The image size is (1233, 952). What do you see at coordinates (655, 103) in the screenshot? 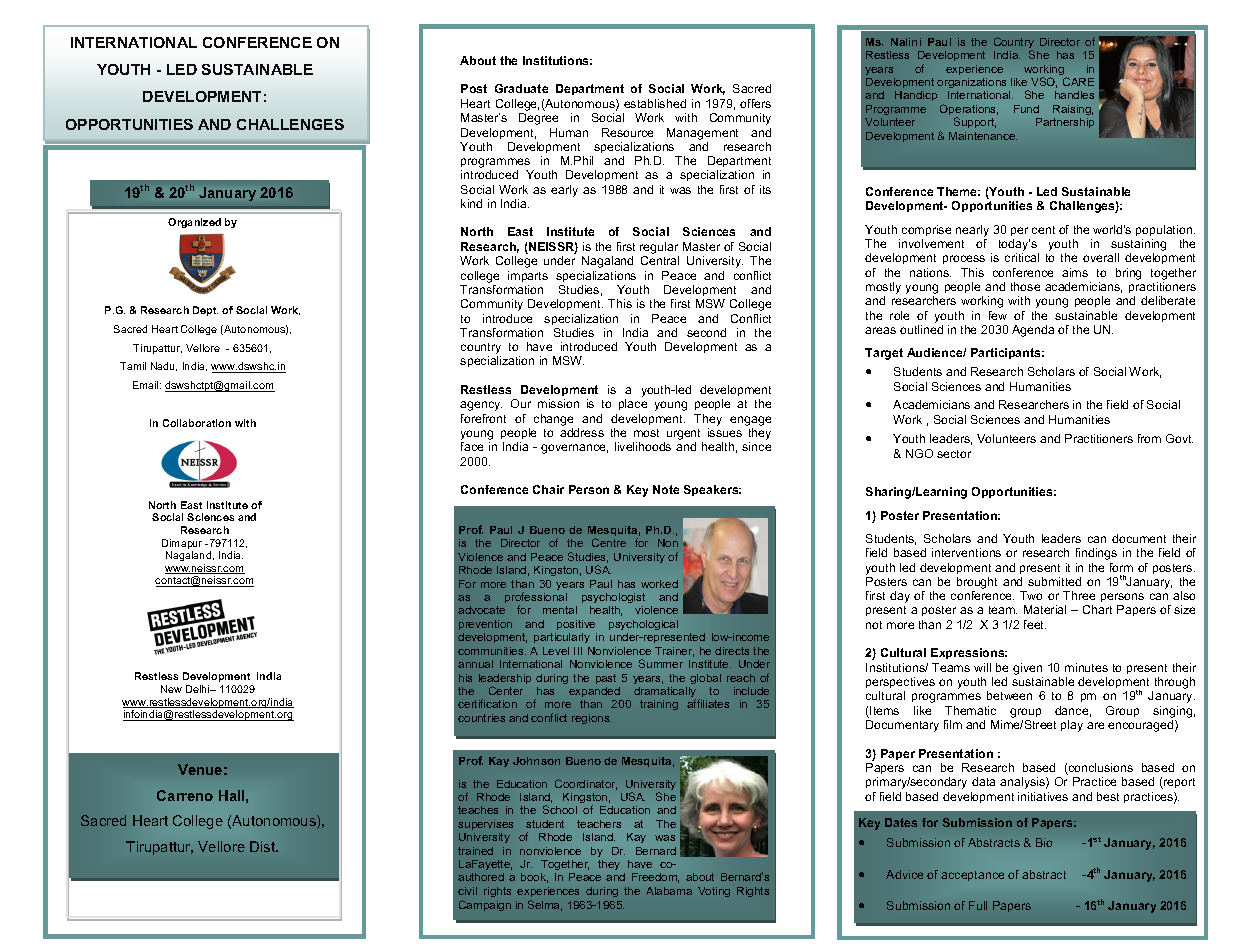
I see `established` at bounding box center [655, 103].
